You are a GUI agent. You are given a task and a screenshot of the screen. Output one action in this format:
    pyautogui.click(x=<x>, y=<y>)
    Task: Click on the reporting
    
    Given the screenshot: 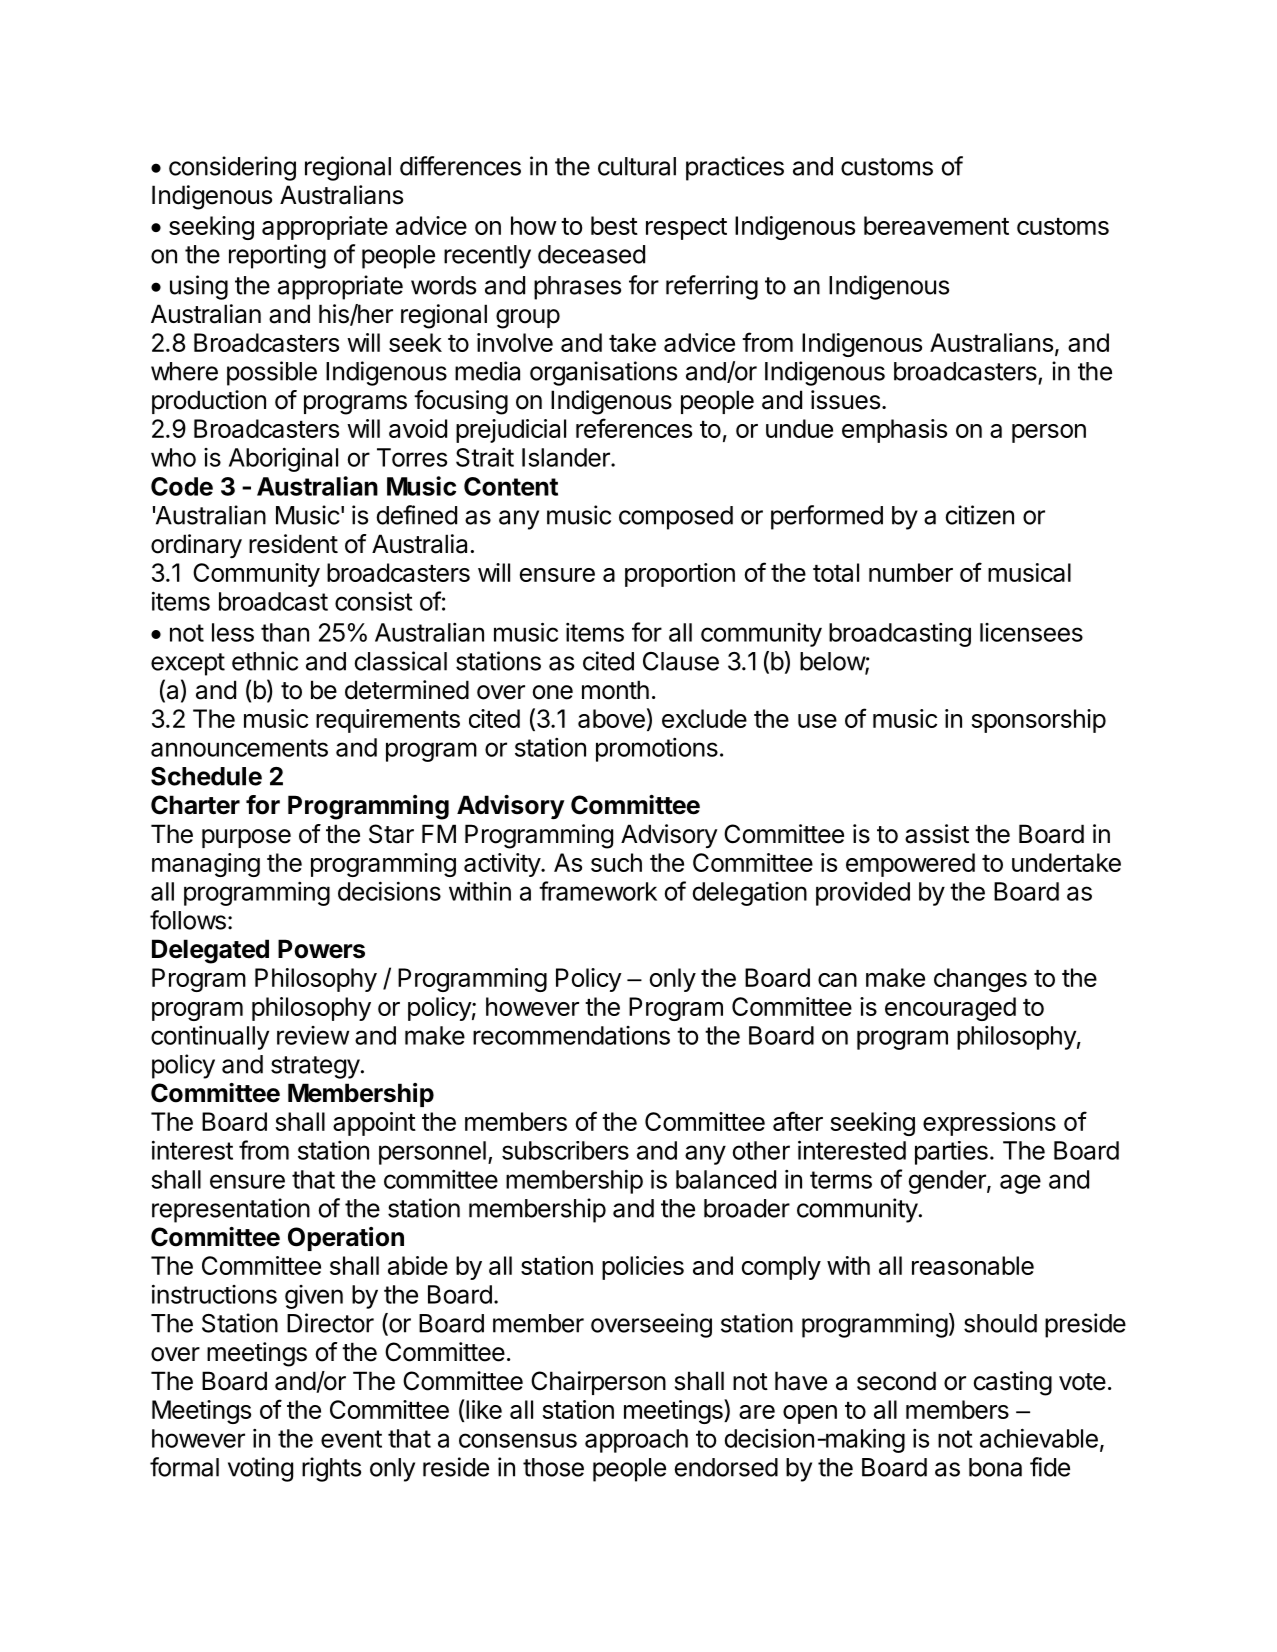 What is the action you would take?
    pyautogui.click(x=277, y=256)
